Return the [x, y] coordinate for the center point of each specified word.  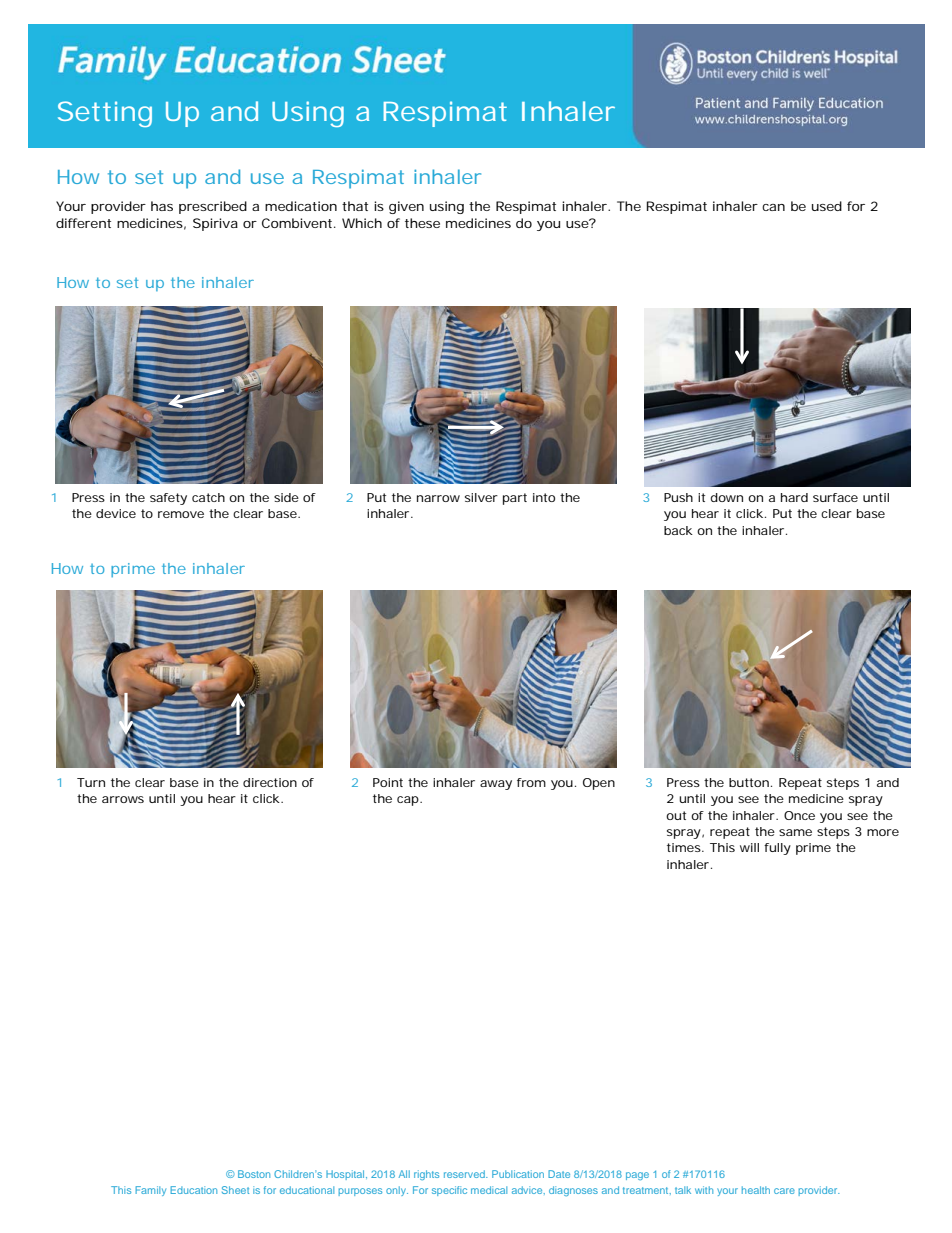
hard [794, 497]
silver [481, 497]
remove [181, 514]
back [678, 530]
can [773, 207]
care [784, 1191]
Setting [105, 114]
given [406, 207]
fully [777, 849]
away [496, 785]
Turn [91, 782]
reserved [465, 1174]
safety [168, 499]
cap [408, 801]
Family [150, 1191]
